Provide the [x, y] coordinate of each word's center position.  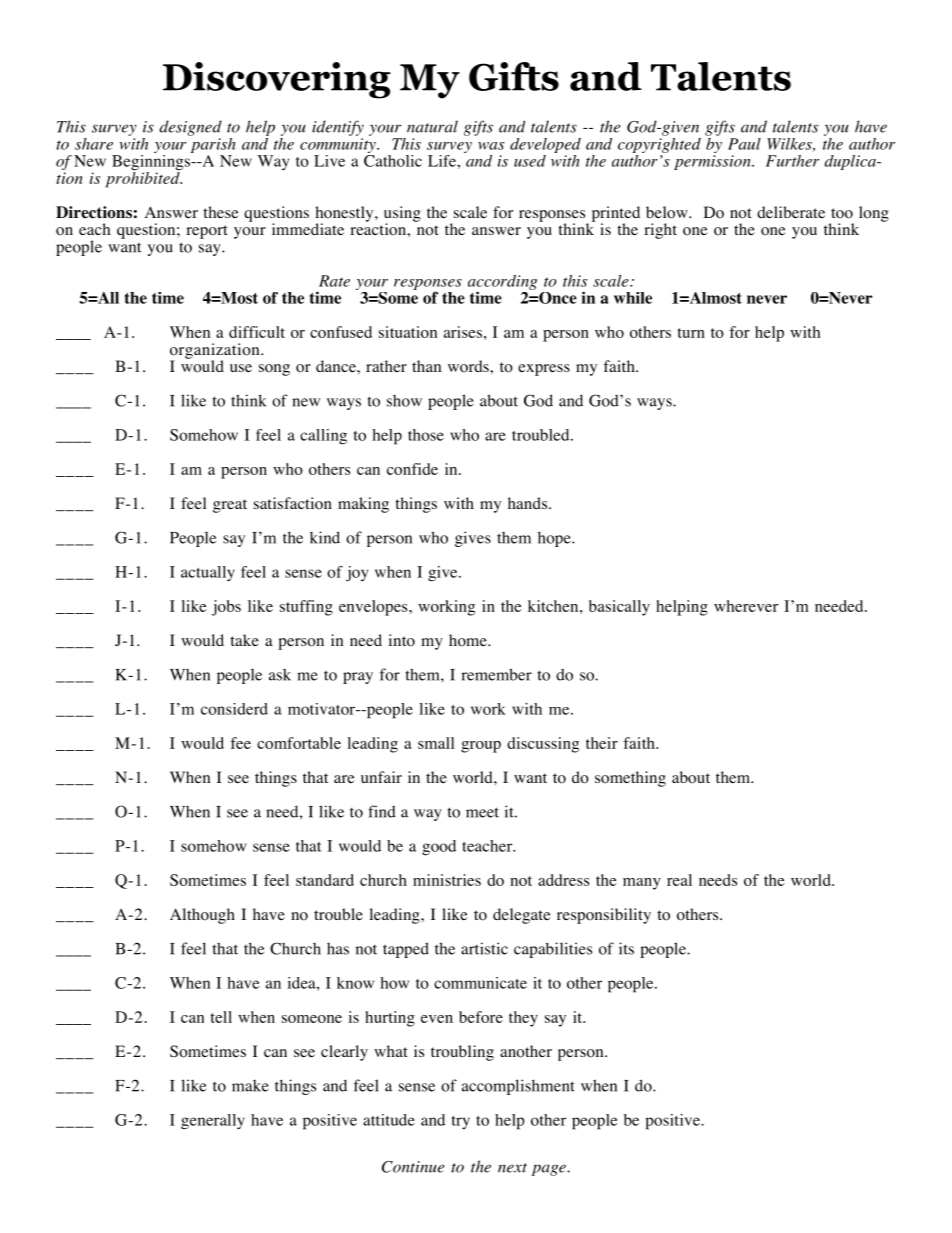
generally [213, 1121]
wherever [746, 606]
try [460, 1122]
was [491, 146]
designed [190, 128]
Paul [744, 144]
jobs [226, 608]
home [469, 640]
